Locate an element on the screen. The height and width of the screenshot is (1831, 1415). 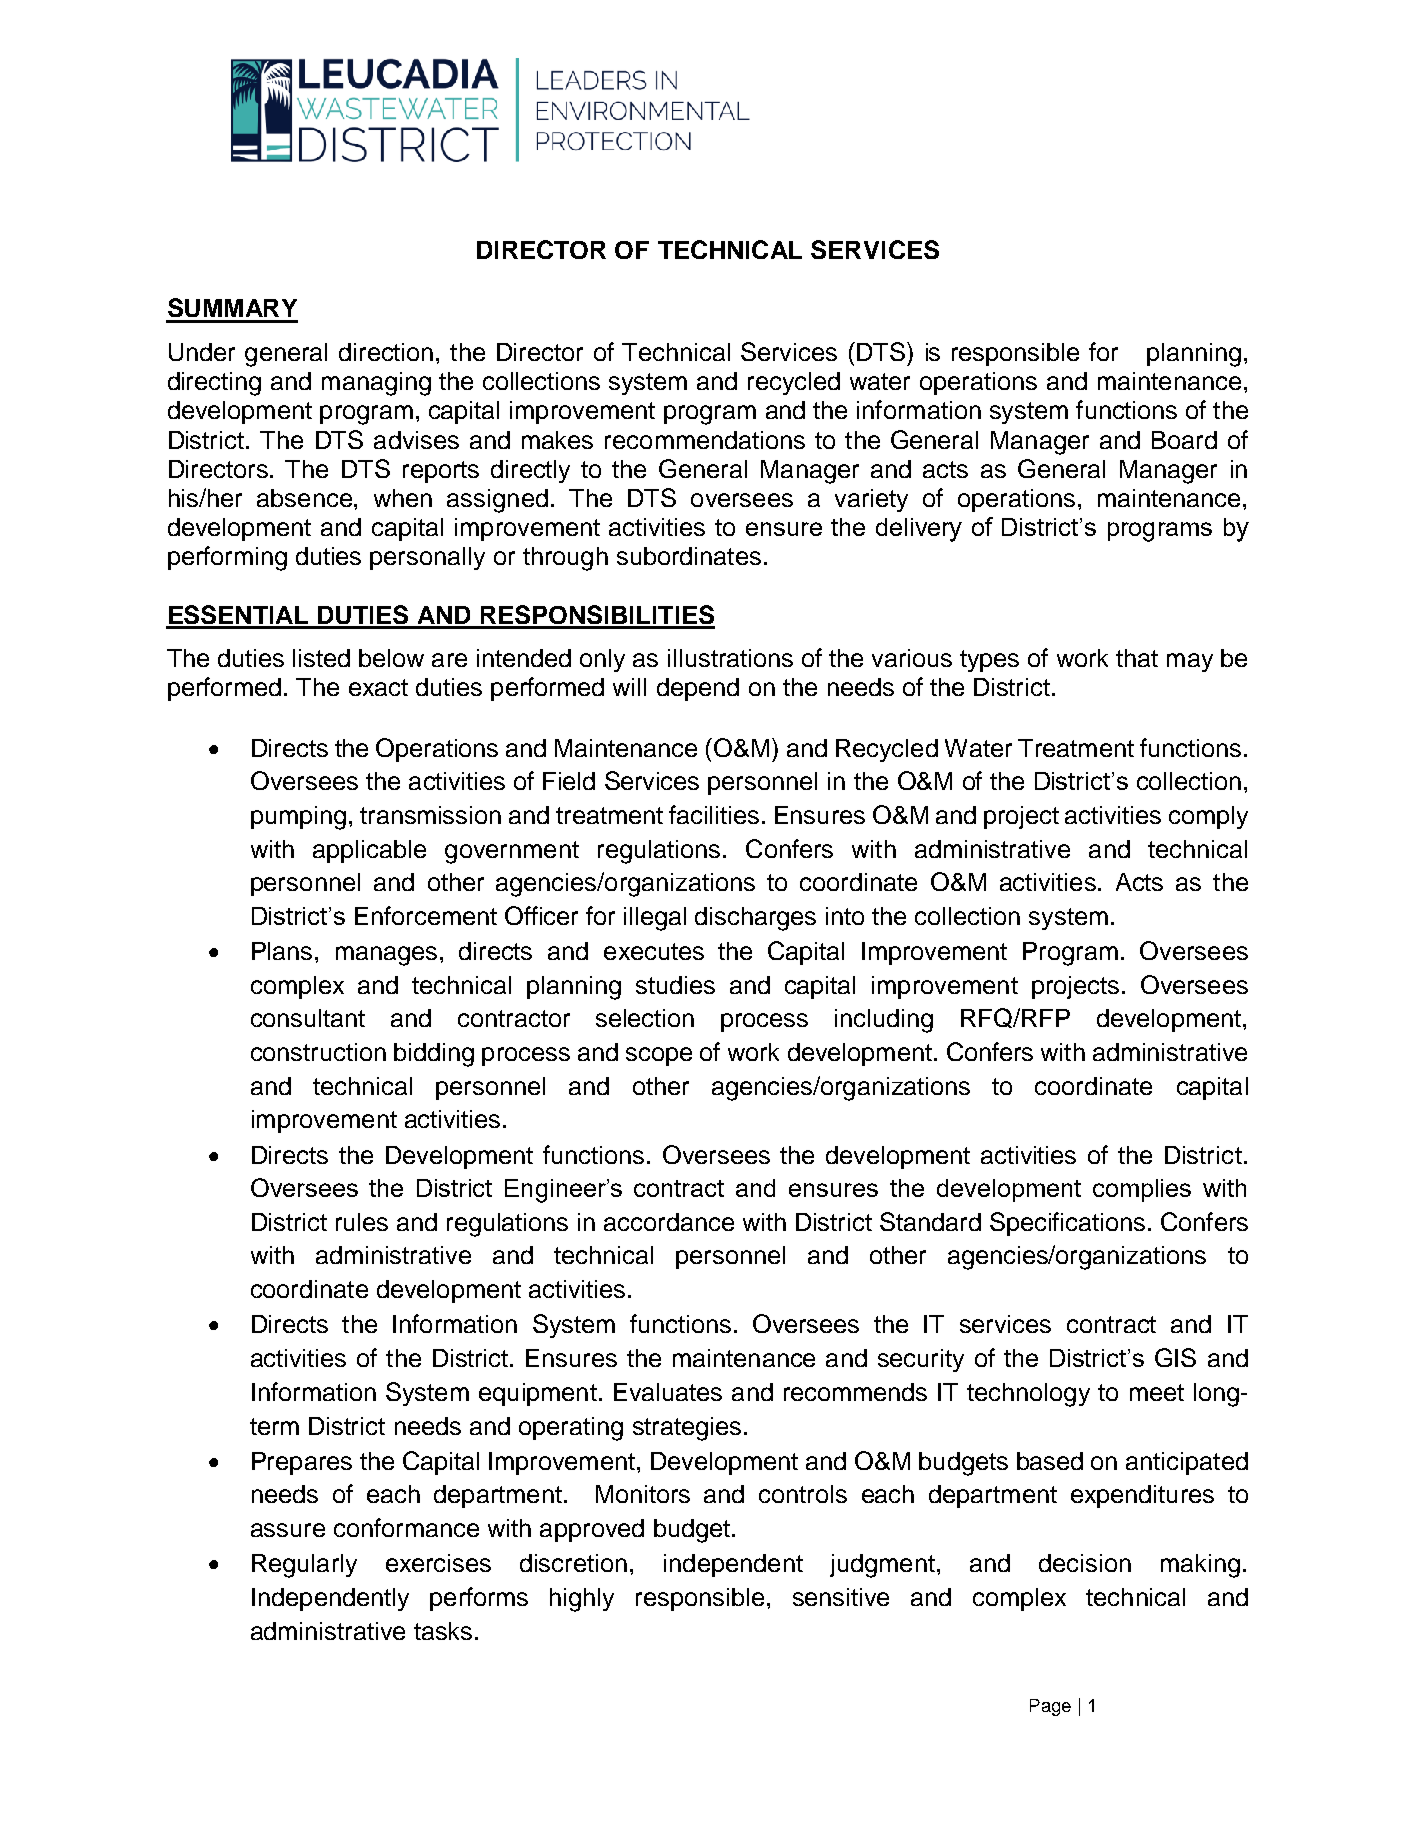
Board is located at coordinates (1184, 440).
